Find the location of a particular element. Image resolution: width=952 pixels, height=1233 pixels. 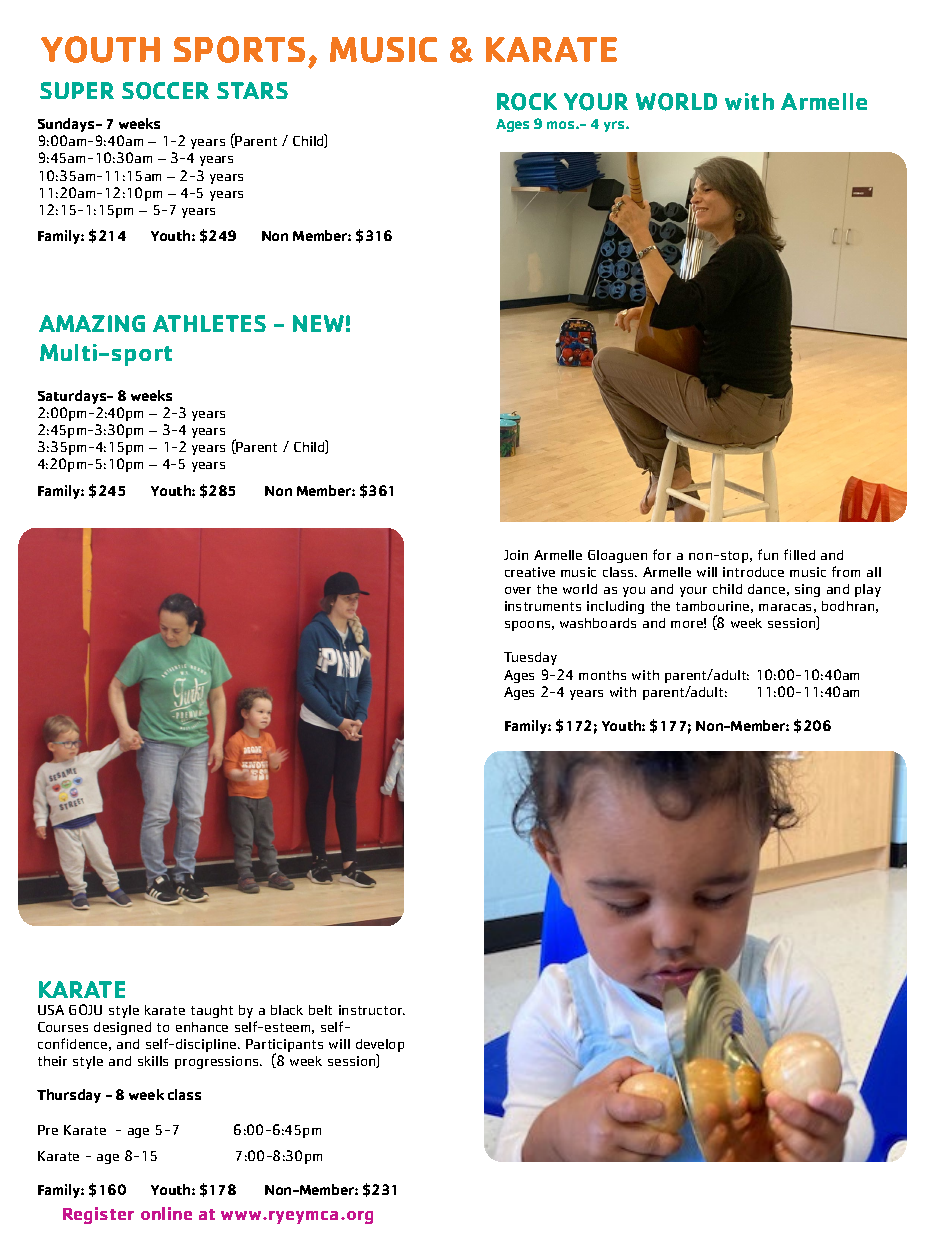

AMAZING is located at coordinates (92, 323).
